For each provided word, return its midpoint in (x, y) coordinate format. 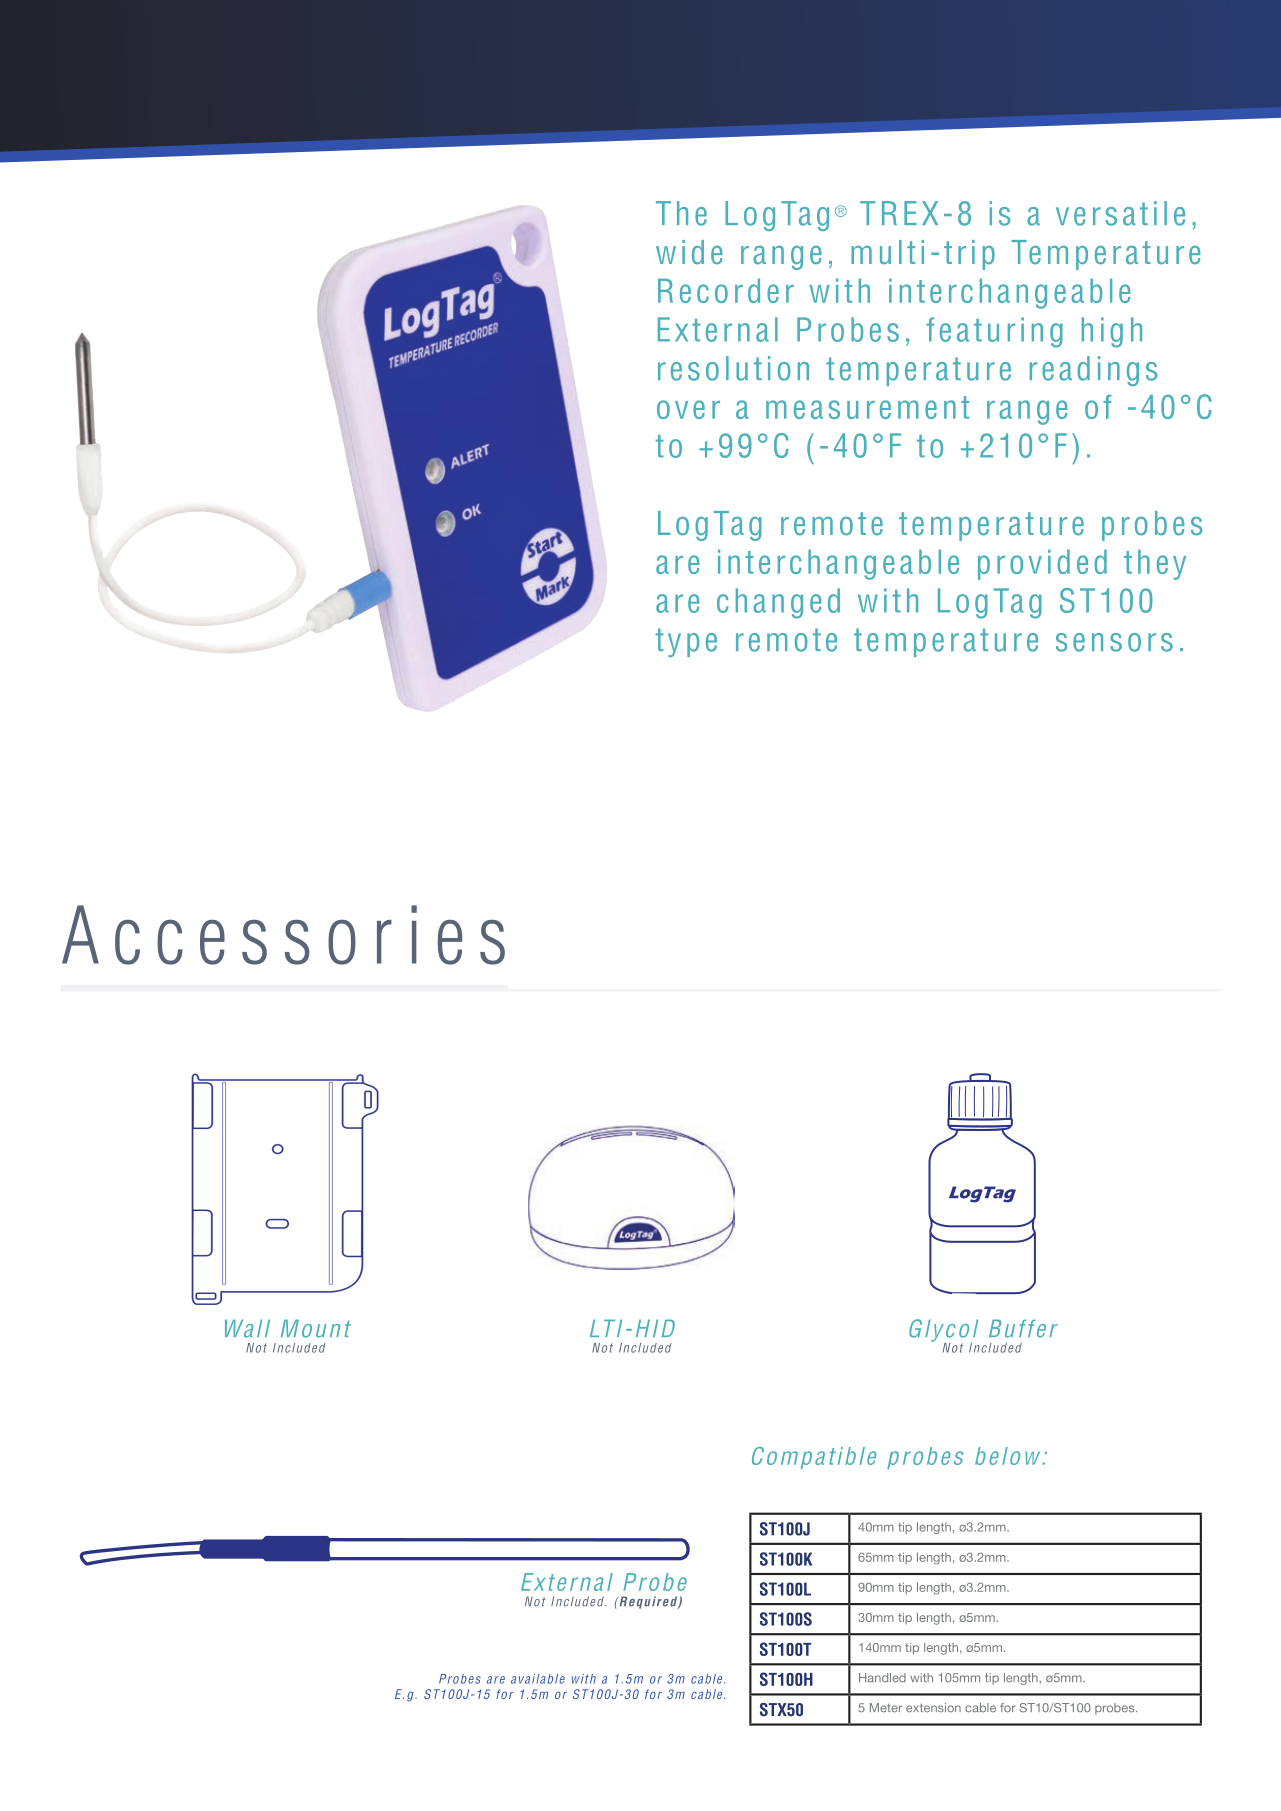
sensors (1114, 642)
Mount (316, 1328)
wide (689, 252)
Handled (882, 1678)
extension (933, 1708)
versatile (1120, 213)
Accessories (283, 935)
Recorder (726, 290)
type (686, 642)
